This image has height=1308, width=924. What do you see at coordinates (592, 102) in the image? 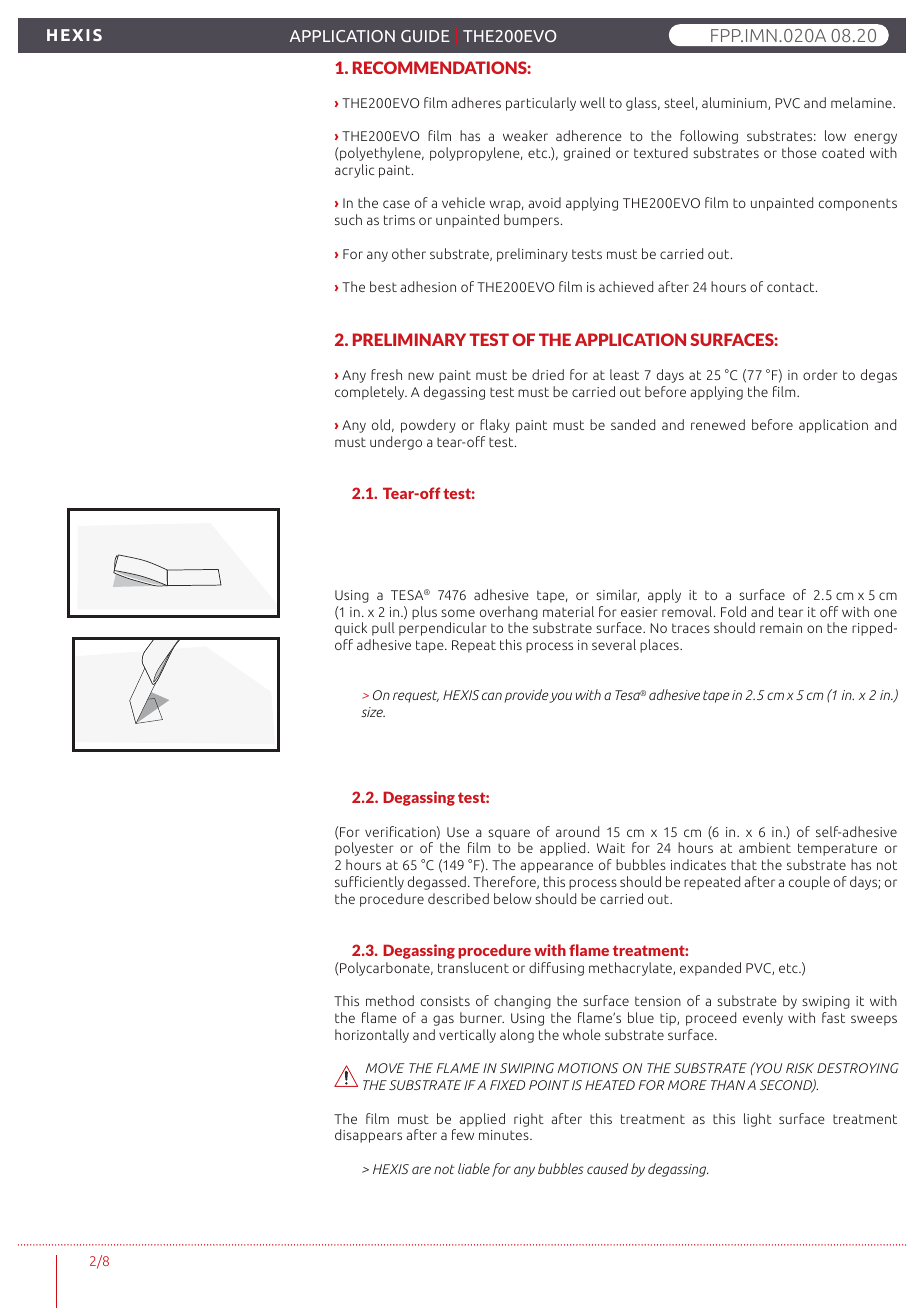
I see `well` at bounding box center [592, 102].
